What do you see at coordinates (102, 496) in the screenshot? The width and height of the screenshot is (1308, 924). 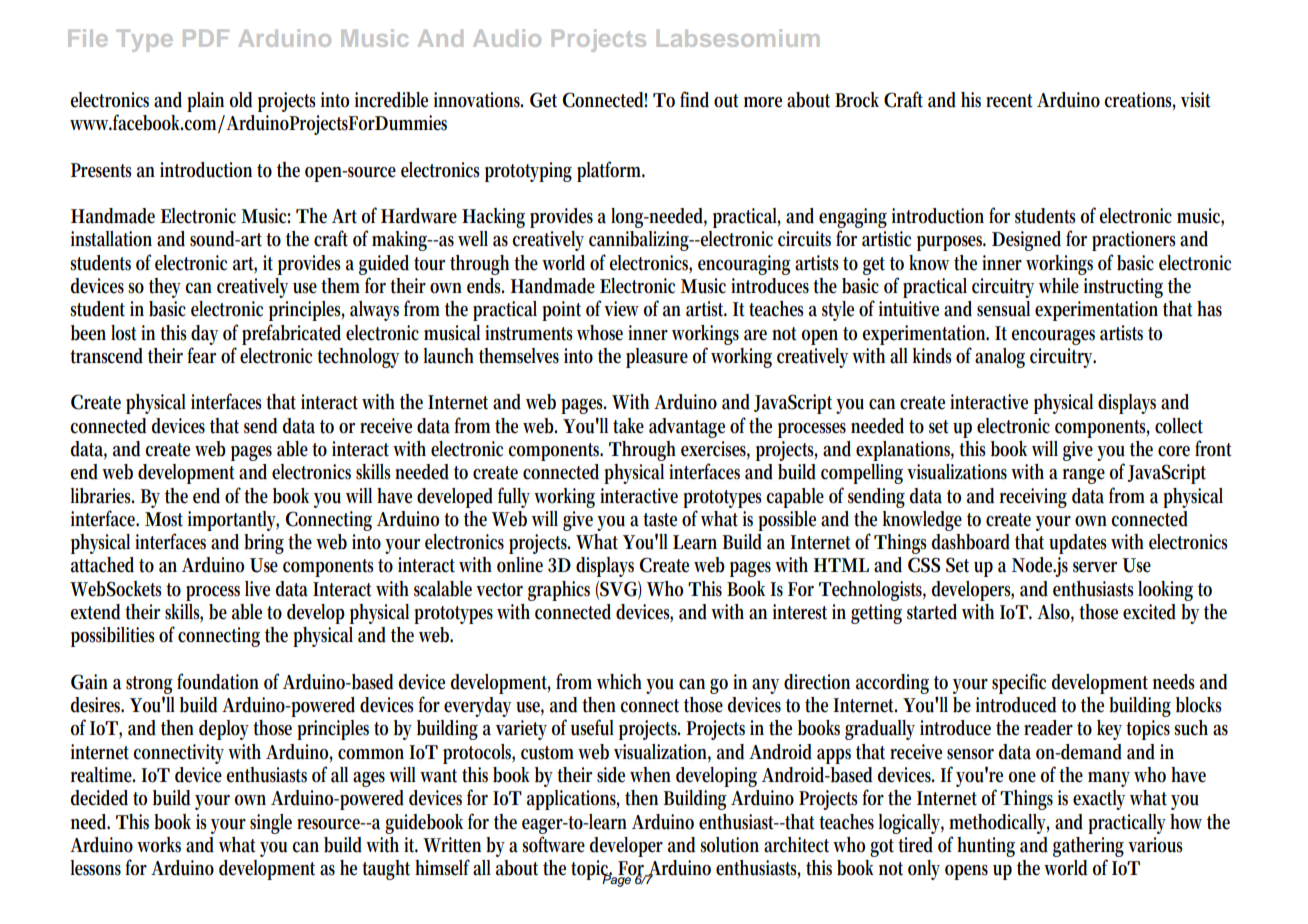 I see `libraries` at bounding box center [102, 496].
